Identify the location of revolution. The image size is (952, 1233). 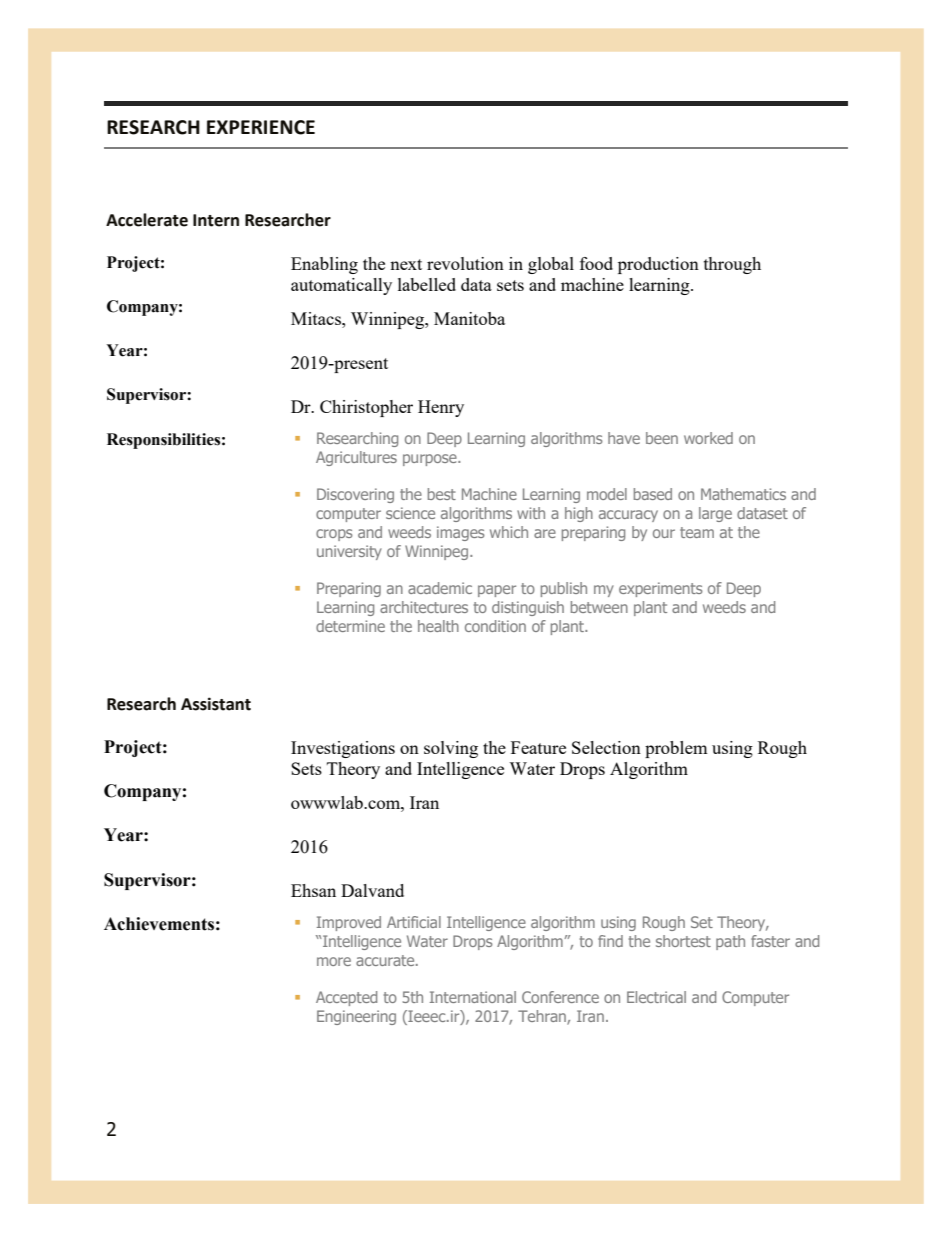
(465, 263).
